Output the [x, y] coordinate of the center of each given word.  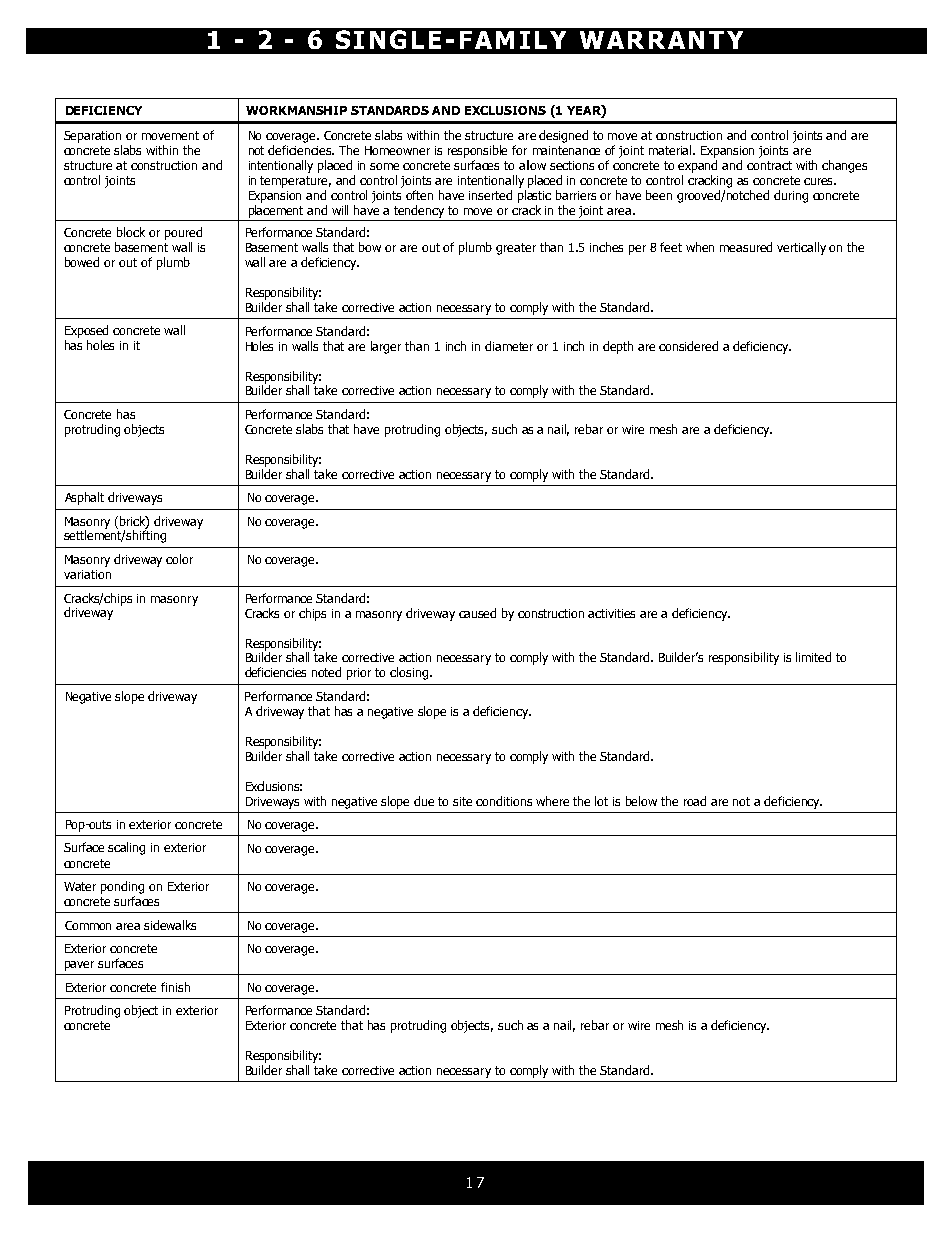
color [179, 559]
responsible [477, 151]
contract [769, 165]
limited [813, 657]
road [695, 801]
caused [477, 613]
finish [175, 987]
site [462, 801]
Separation [92, 137]
